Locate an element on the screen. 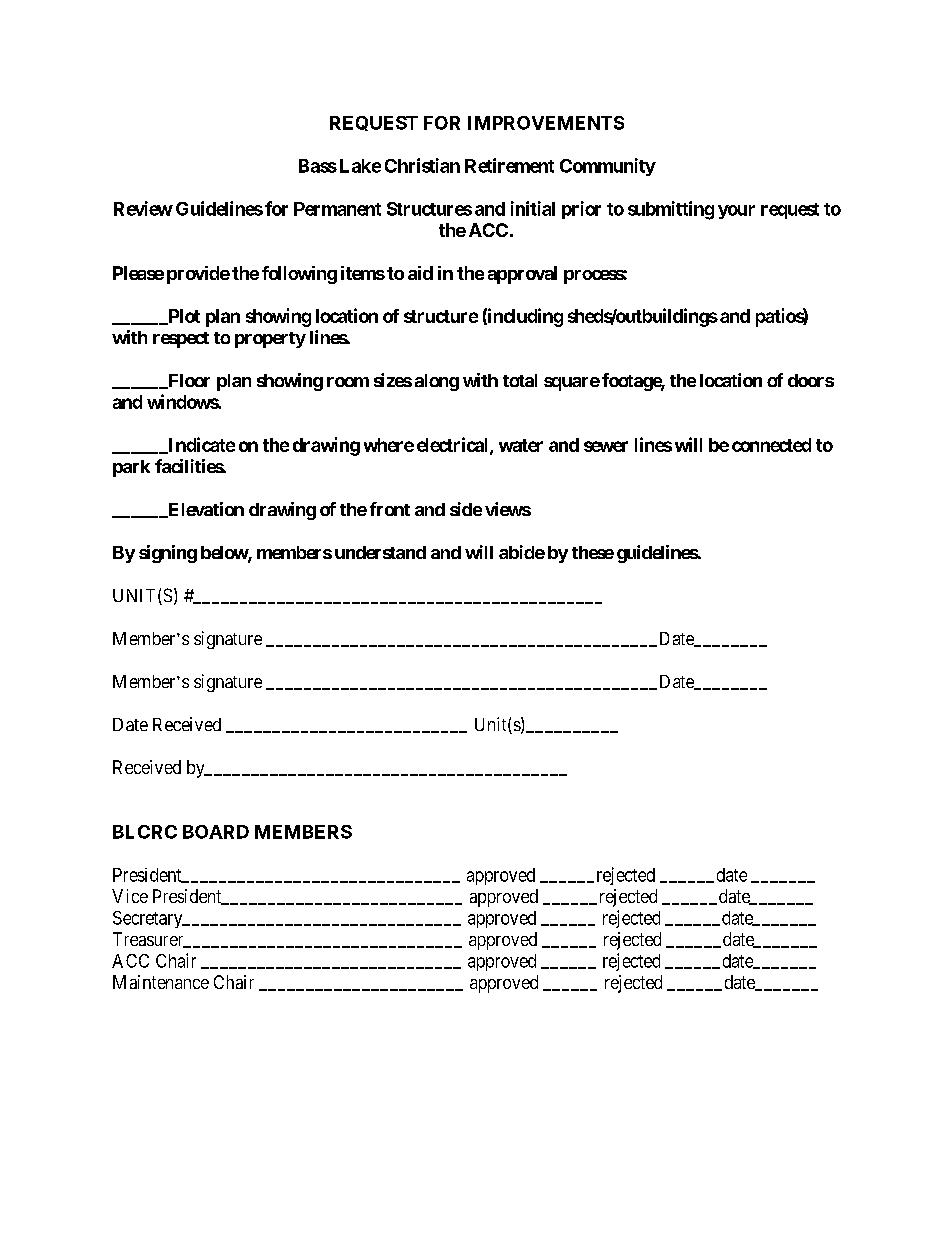 This screenshot has width=952, height=1233. connected is located at coordinates (771, 445).
